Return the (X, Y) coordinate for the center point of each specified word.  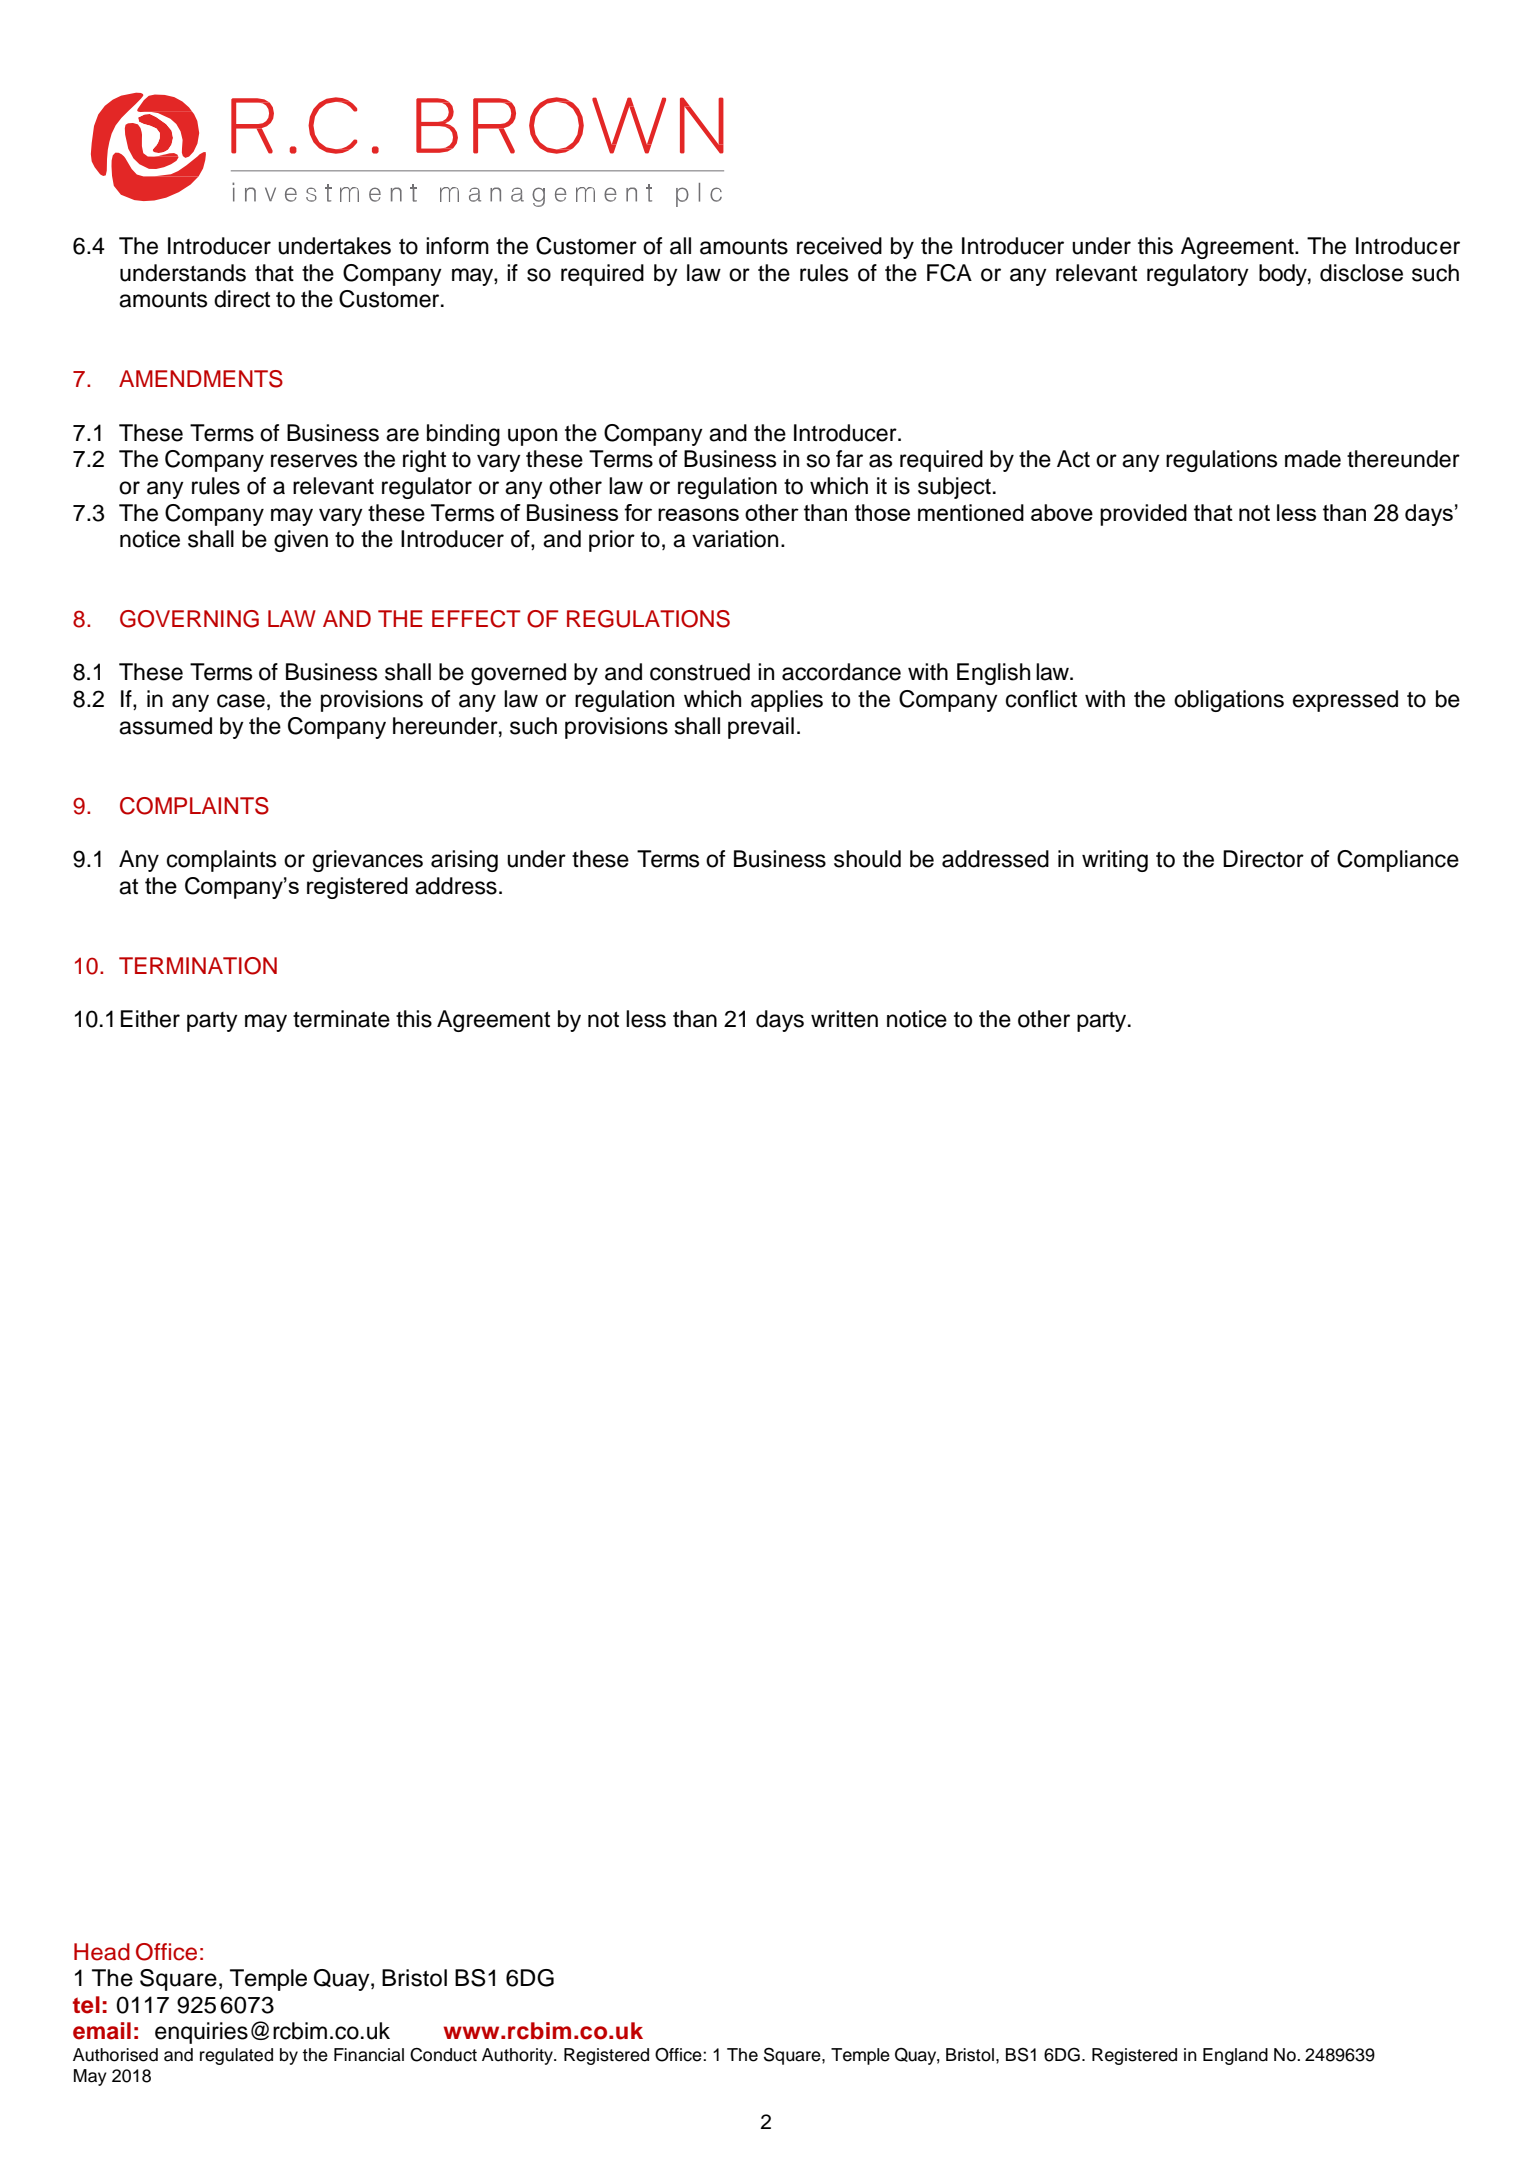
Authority (519, 2056)
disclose (1361, 273)
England (1235, 2056)
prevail (761, 728)
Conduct (443, 2055)
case (241, 701)
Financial (369, 2055)
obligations (1229, 701)
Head (102, 1952)
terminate (341, 1019)
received (839, 246)
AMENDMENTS (201, 379)
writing (1115, 861)
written (844, 1019)
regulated (236, 2056)
